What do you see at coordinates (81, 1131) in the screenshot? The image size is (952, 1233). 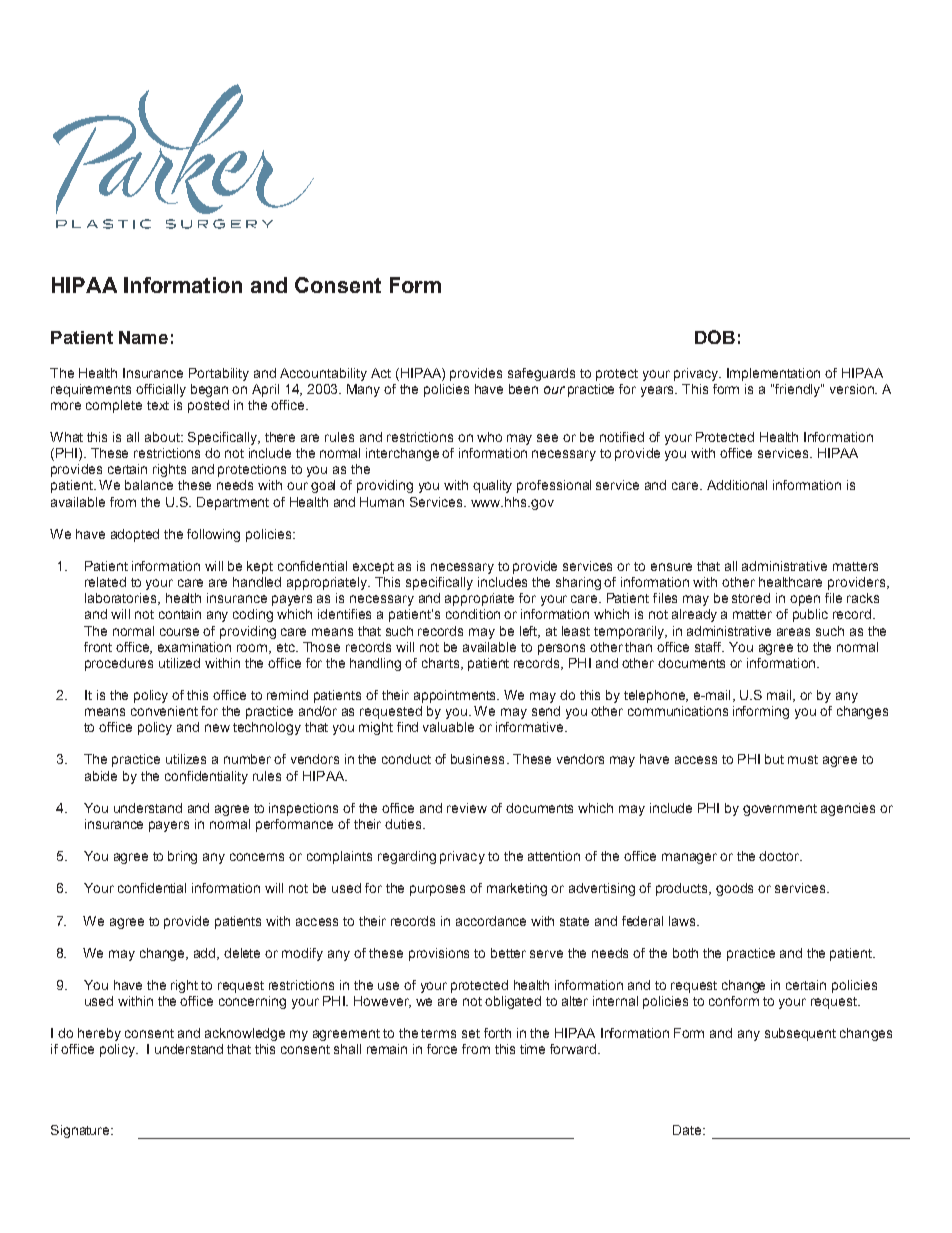 I see `Signature` at bounding box center [81, 1131].
